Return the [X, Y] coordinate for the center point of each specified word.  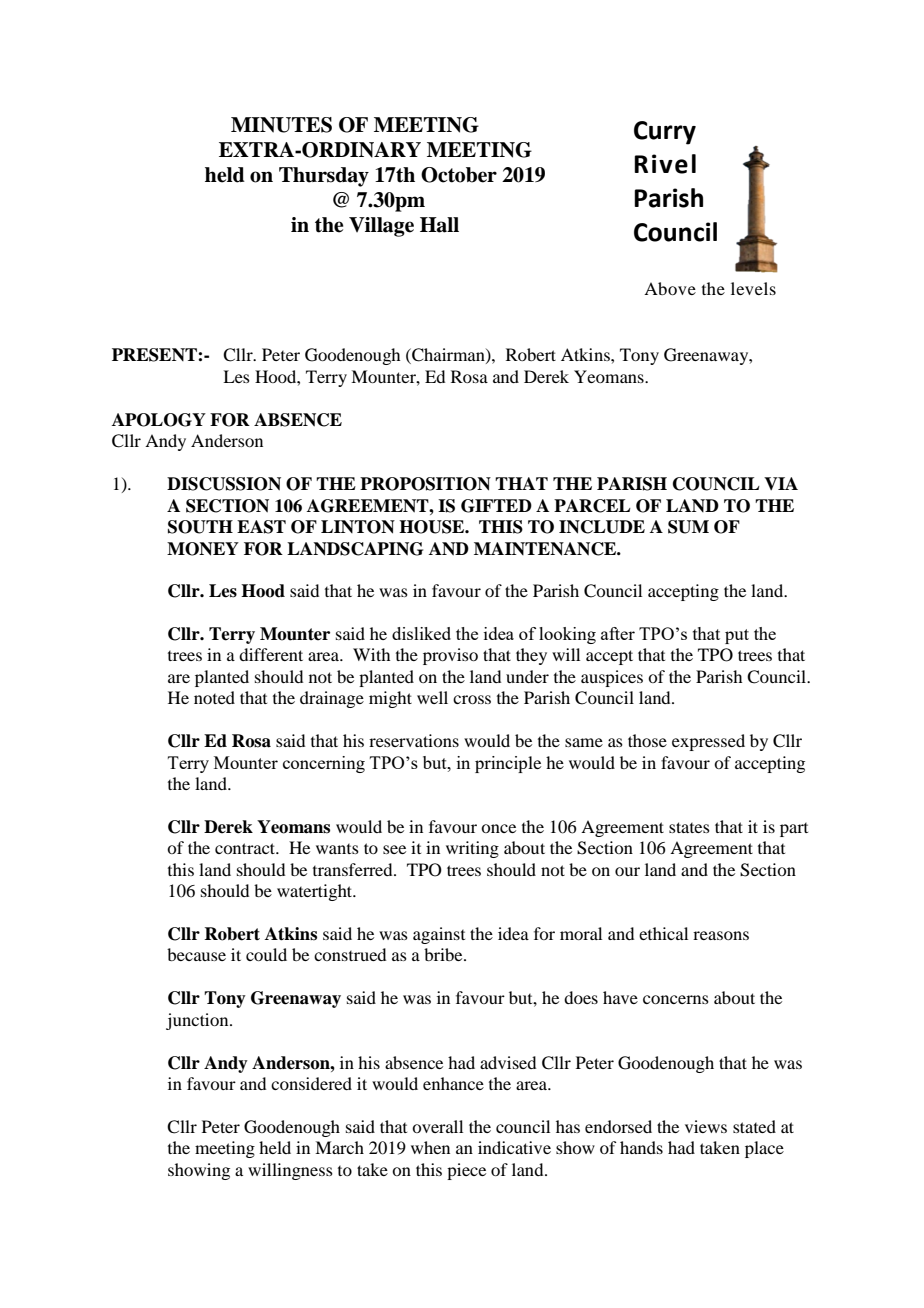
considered [311, 1083]
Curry [665, 133]
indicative [514, 1147]
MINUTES [281, 125]
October [459, 175]
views [706, 1126]
